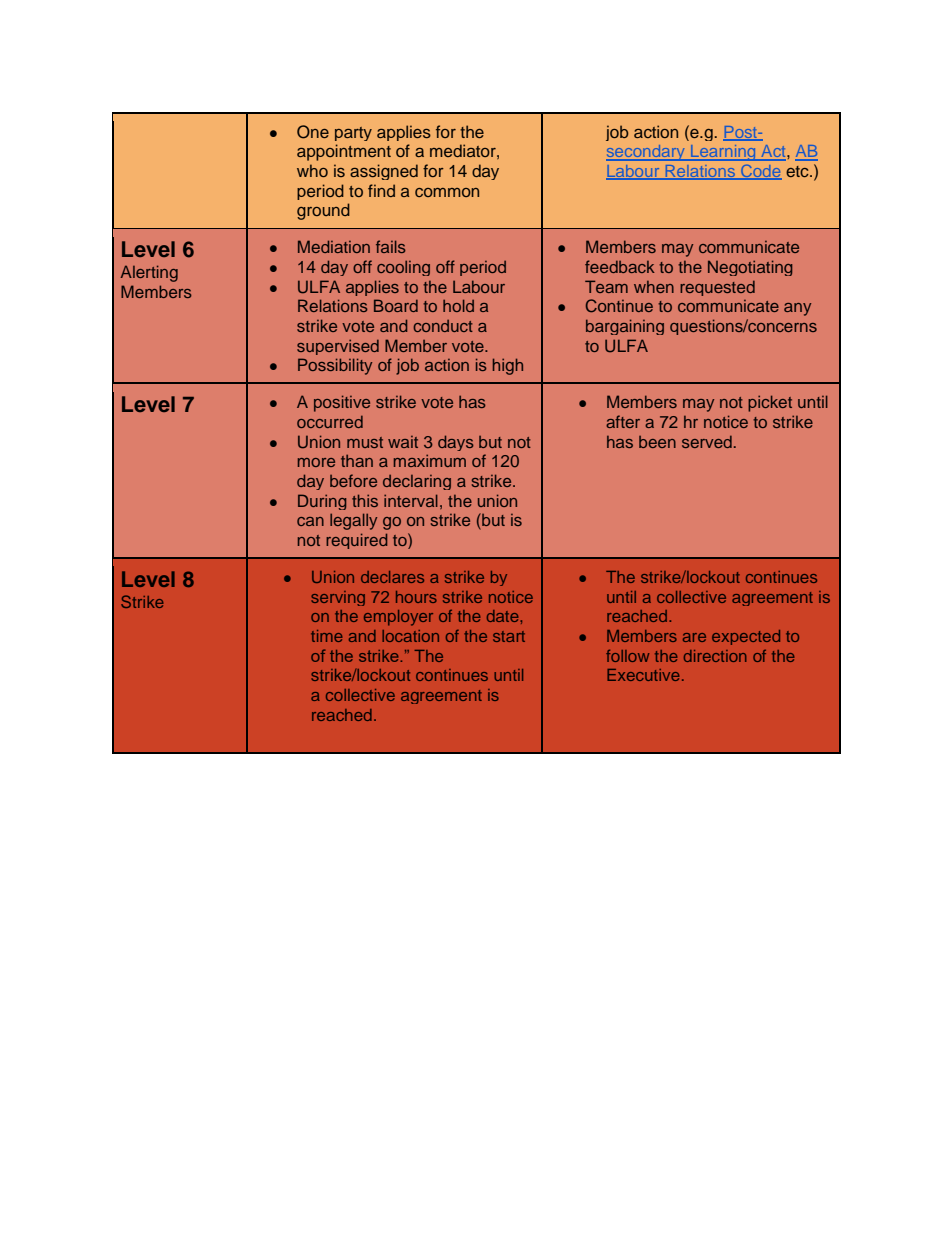  Describe the element at coordinates (717, 288) in the image. I see `requested` at that location.
